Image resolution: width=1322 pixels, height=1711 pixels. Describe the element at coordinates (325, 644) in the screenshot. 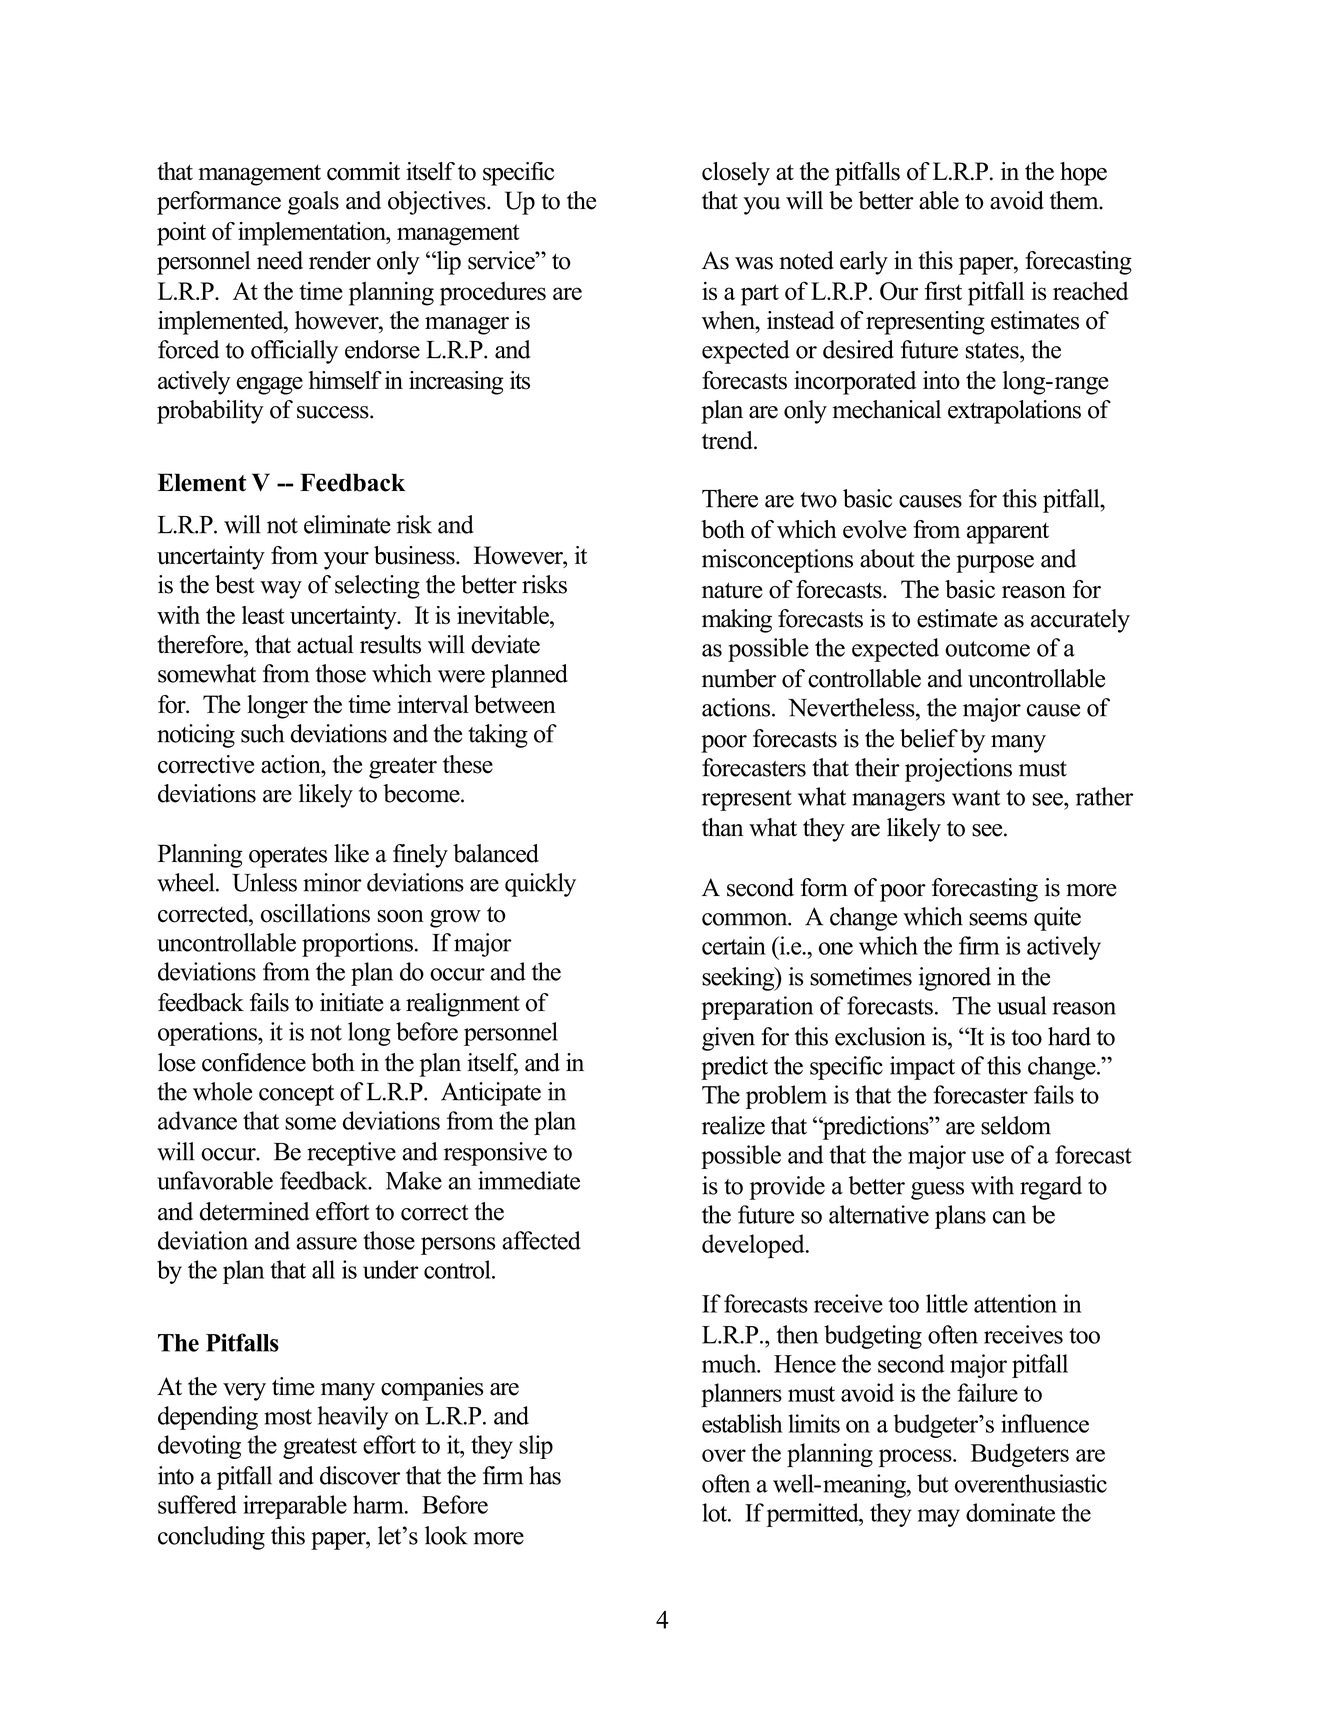

I see `actual` at that location.
